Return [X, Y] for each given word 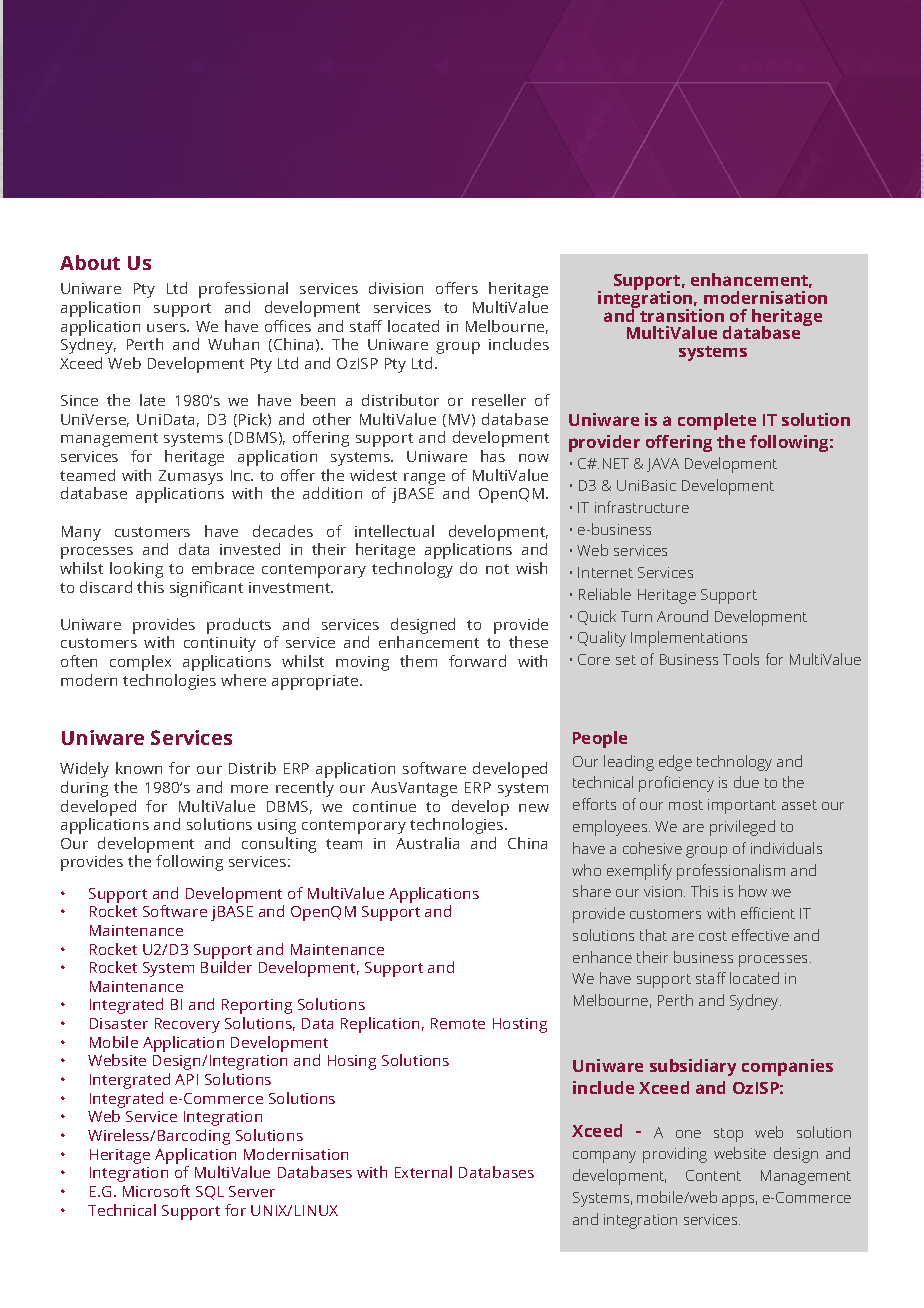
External [423, 1172]
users [168, 328]
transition [681, 314]
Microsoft [156, 1191]
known [139, 768]
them [418, 661]
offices [288, 326]
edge [675, 763]
